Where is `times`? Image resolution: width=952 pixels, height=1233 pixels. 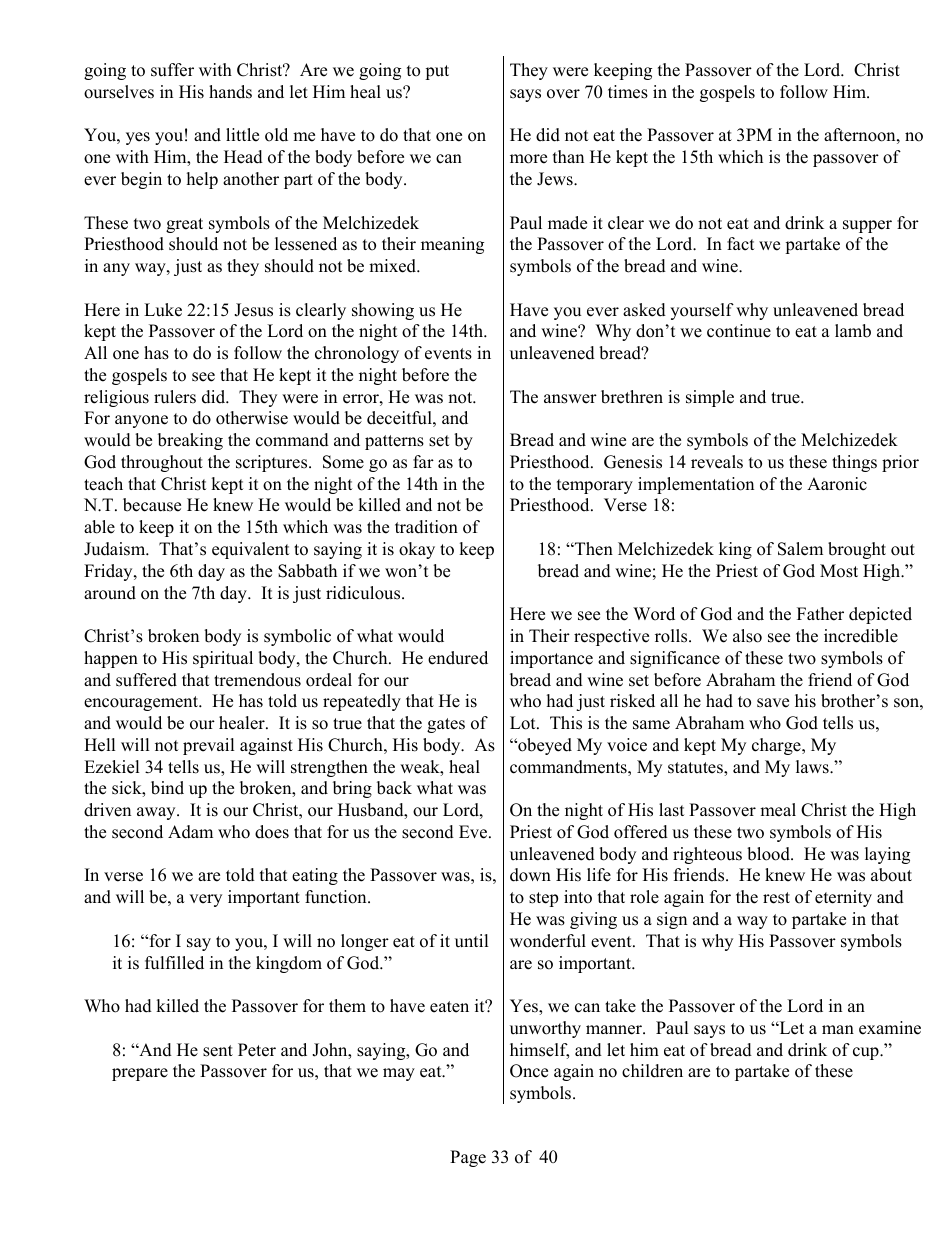 times is located at coordinates (628, 92).
